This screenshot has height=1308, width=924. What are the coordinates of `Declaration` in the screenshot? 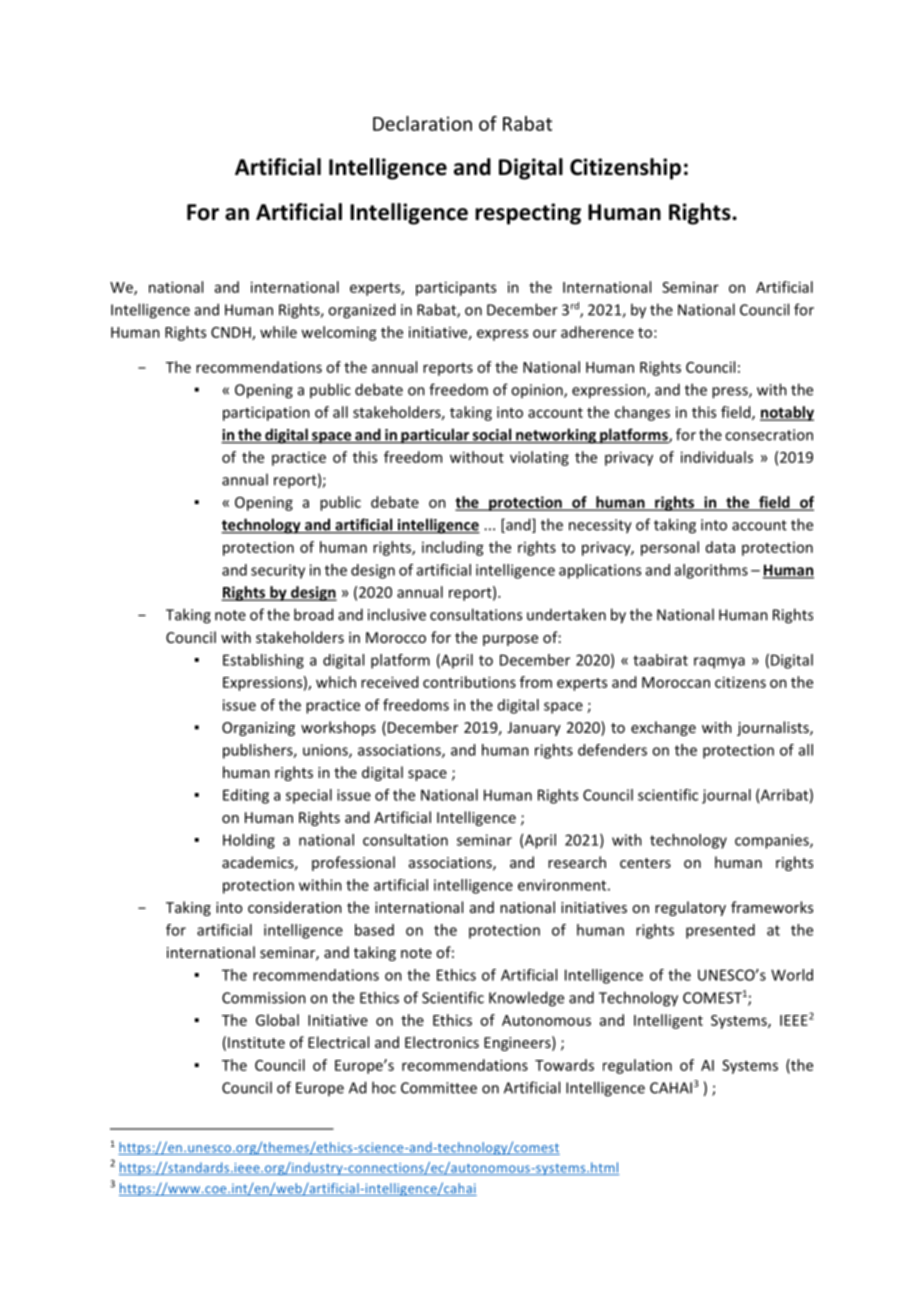 It's located at (422, 123).
